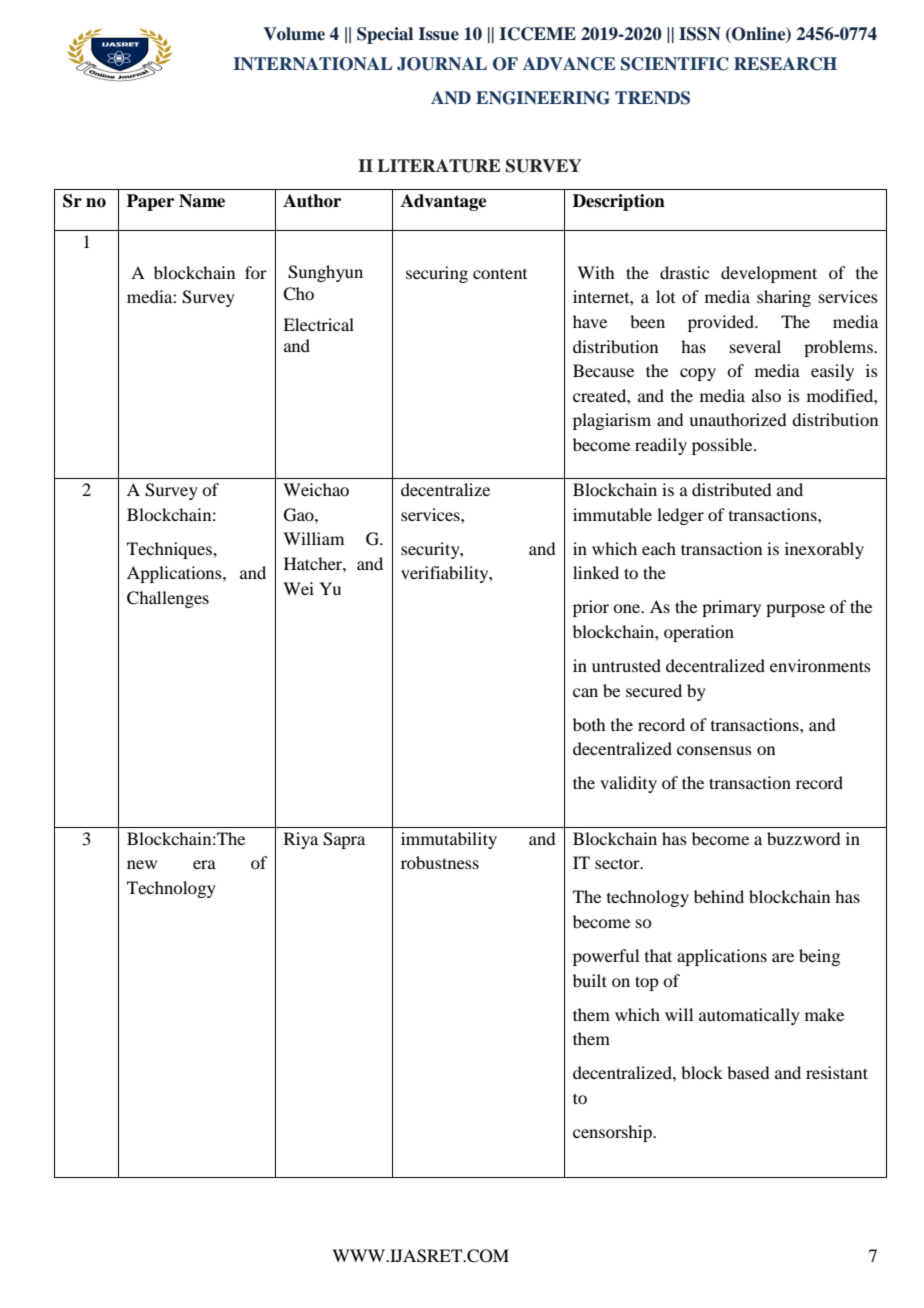 The height and width of the screenshot is (1308, 924). Describe the element at coordinates (168, 599) in the screenshot. I see `Challenges` at that location.
